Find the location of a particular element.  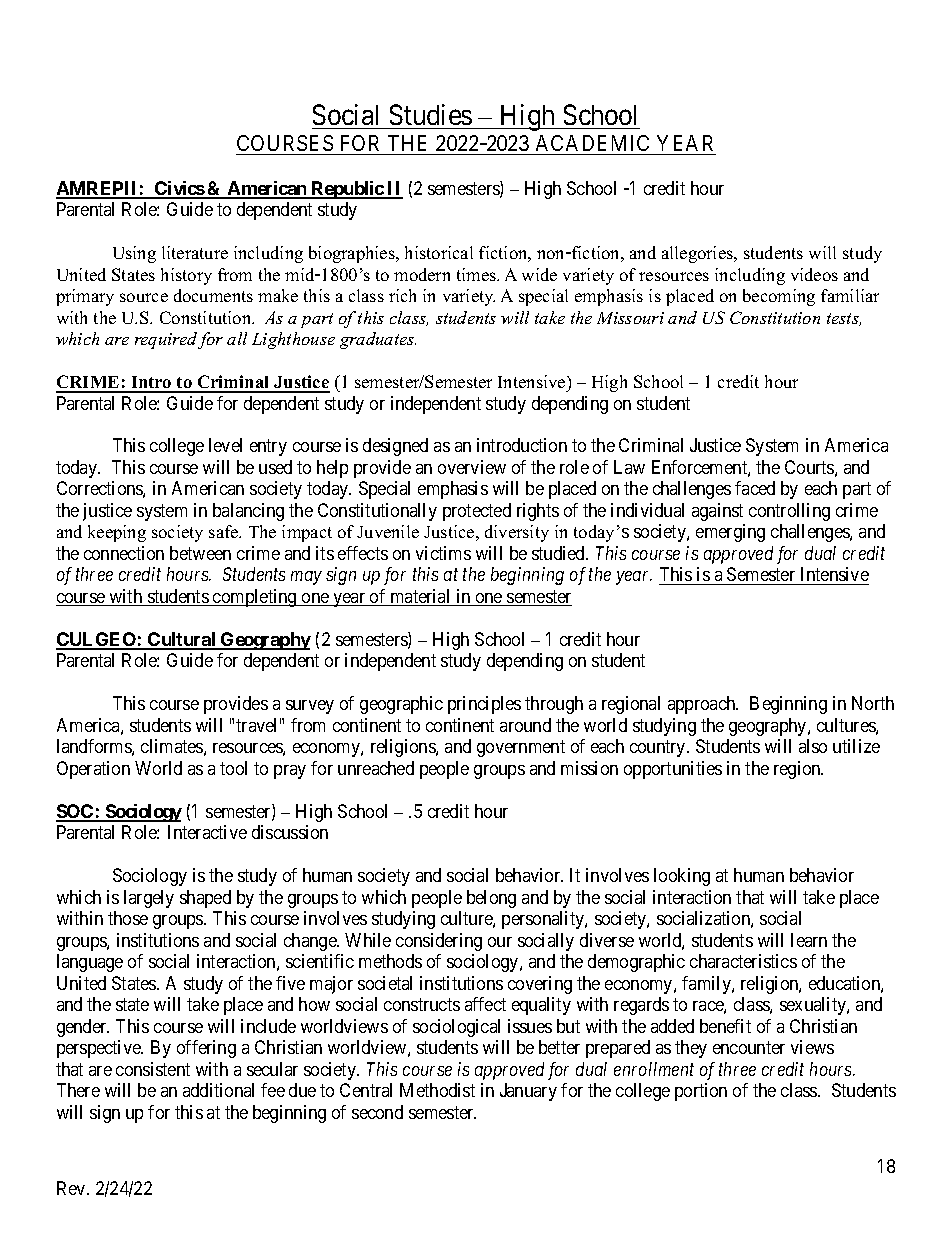

Methodist is located at coordinates (437, 1090).
